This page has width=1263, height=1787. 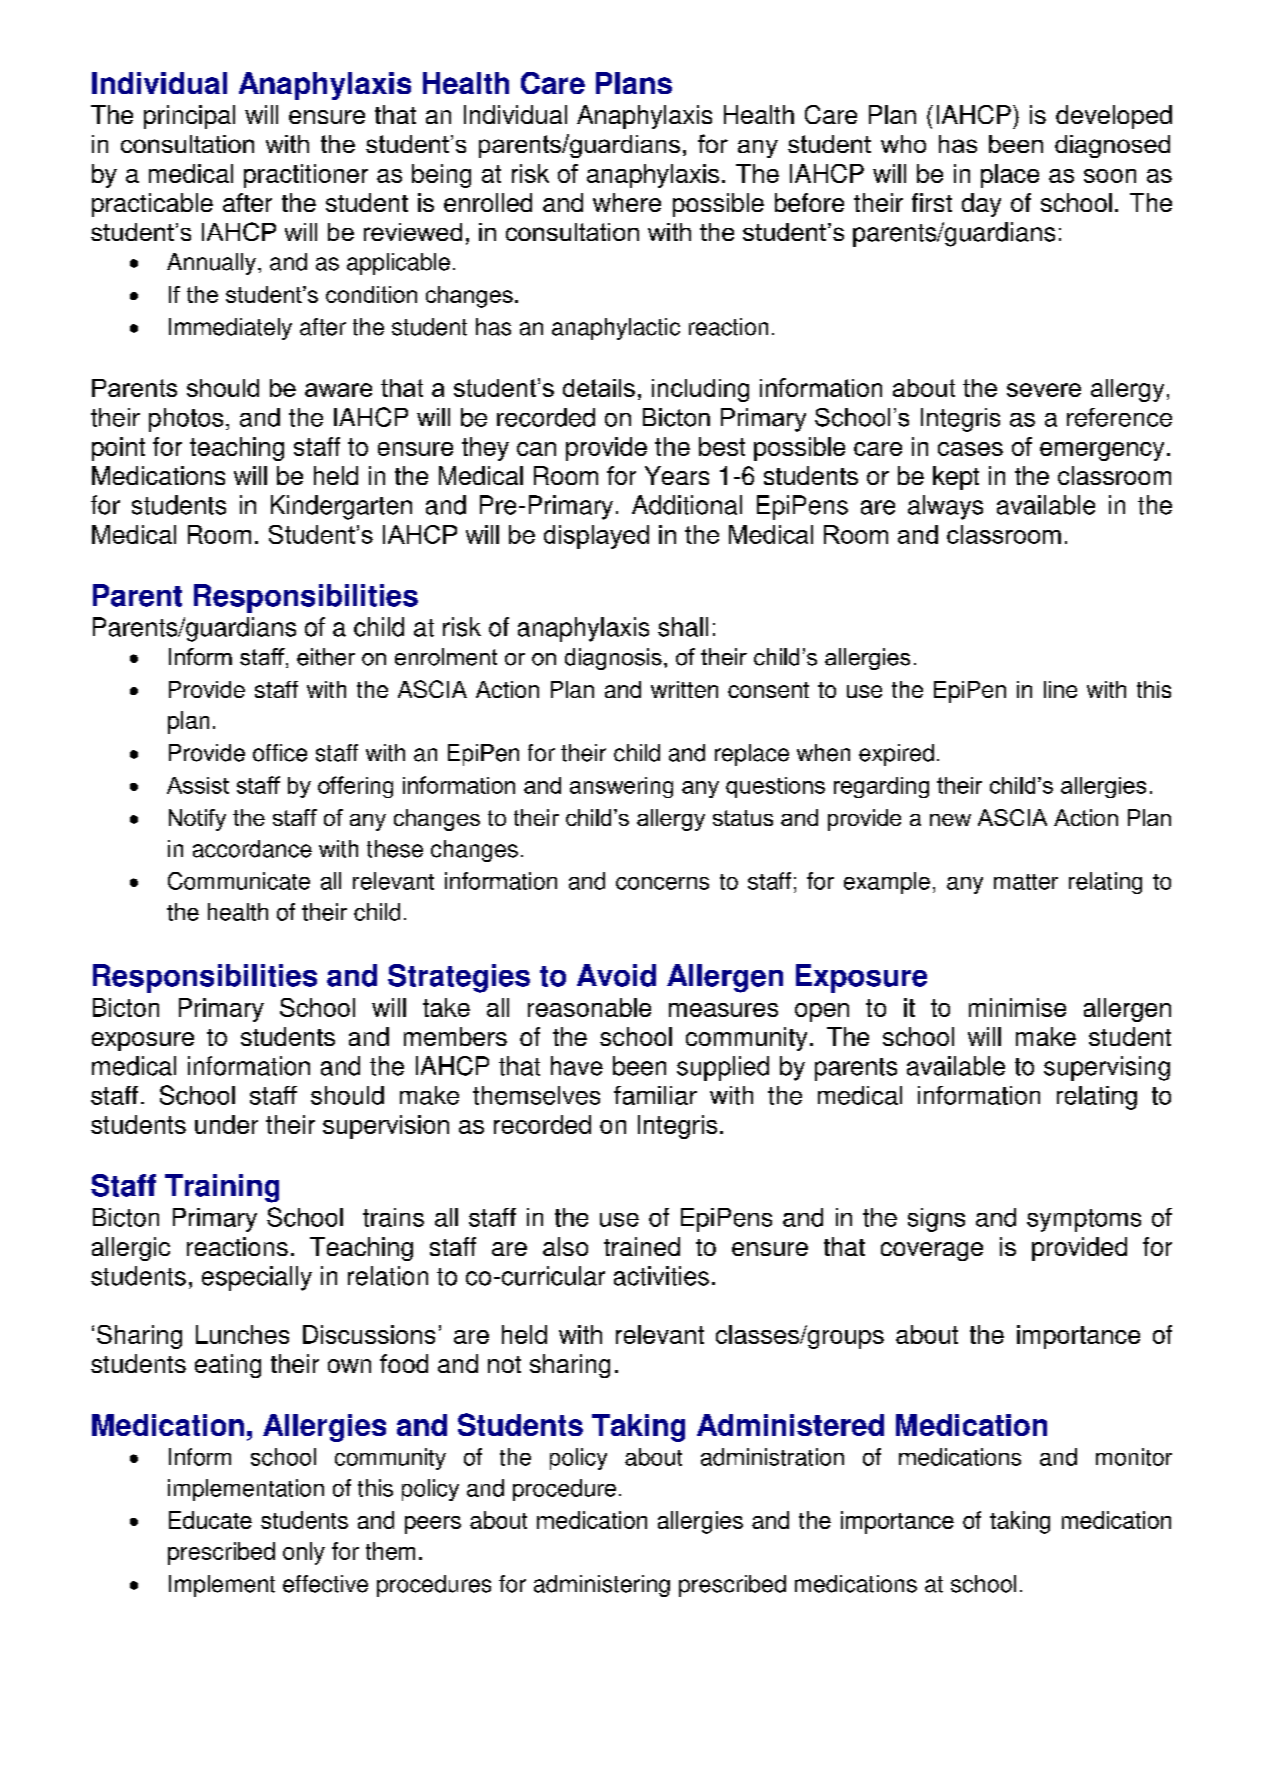 I want to click on accordance, so click(x=252, y=849).
